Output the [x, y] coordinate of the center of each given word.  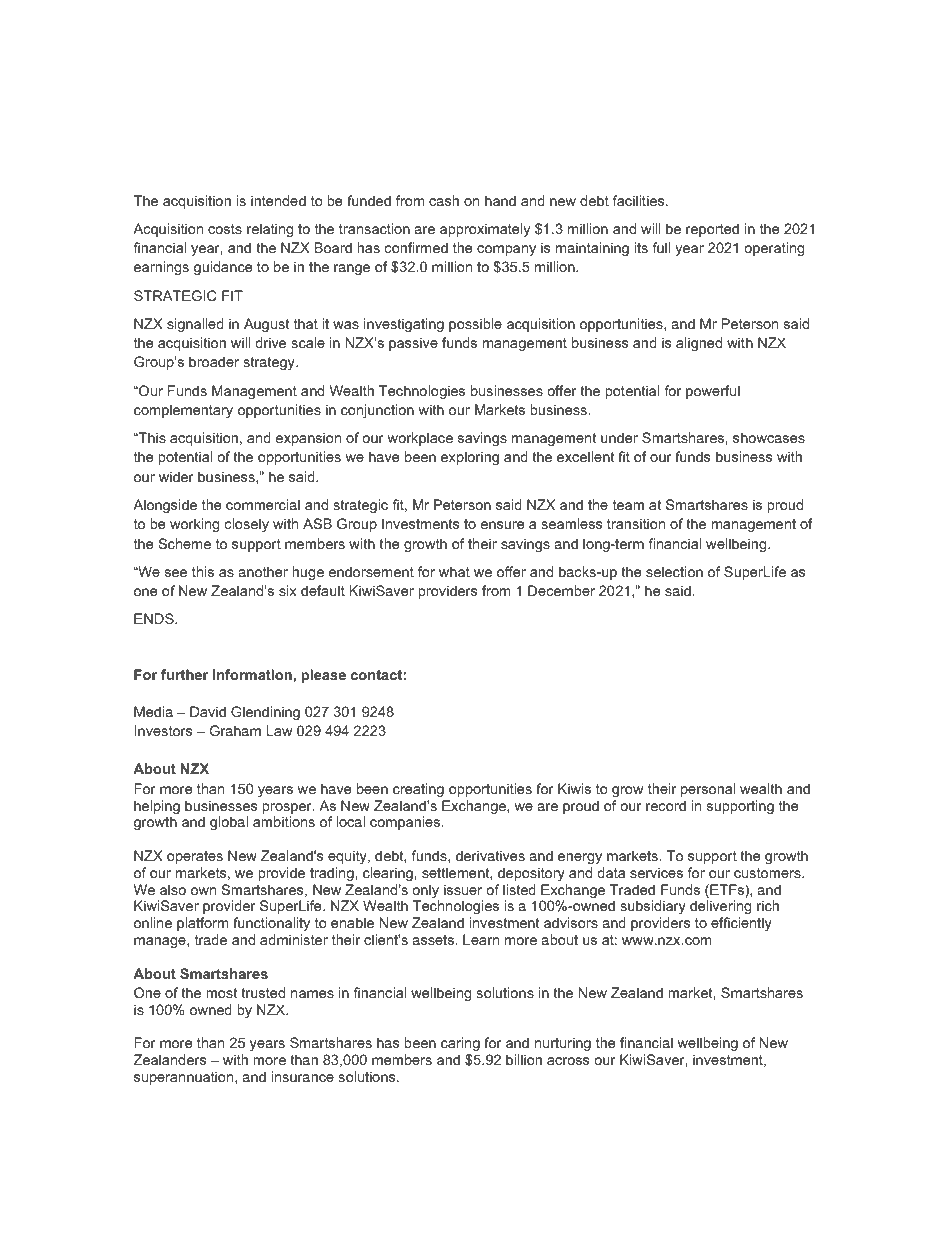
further [184, 674]
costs [225, 229]
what [454, 571]
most [221, 993]
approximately [485, 230]
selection [674, 571]
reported [712, 230]
